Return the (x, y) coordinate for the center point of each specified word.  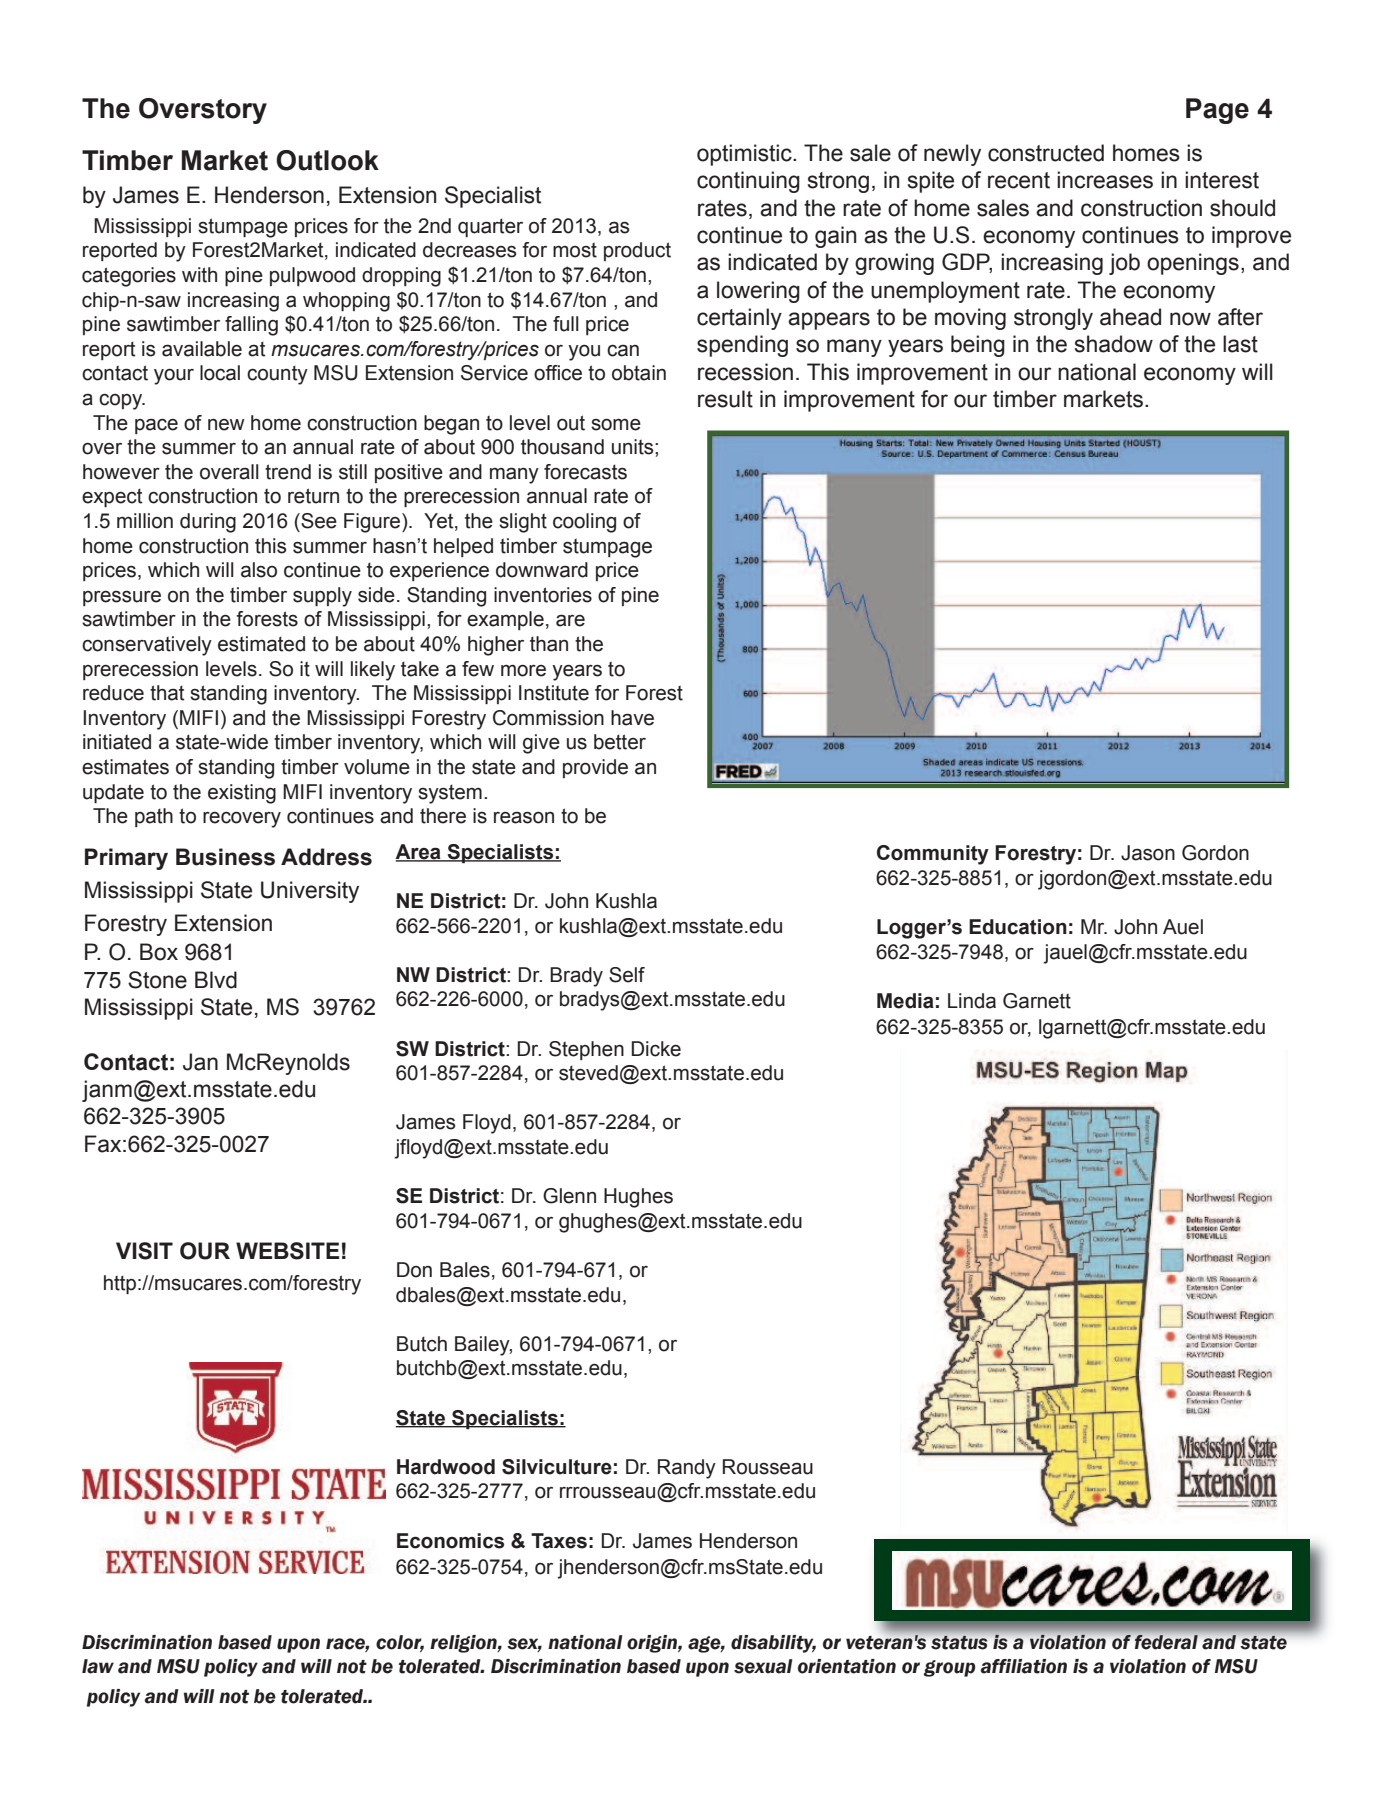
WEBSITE (287, 1251)
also (259, 570)
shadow (1114, 344)
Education (1018, 927)
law (98, 1666)
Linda (972, 1001)
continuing (748, 182)
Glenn (569, 1196)
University (310, 892)
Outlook (327, 160)
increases (1105, 180)
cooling (584, 523)
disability (773, 1644)
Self (627, 975)
